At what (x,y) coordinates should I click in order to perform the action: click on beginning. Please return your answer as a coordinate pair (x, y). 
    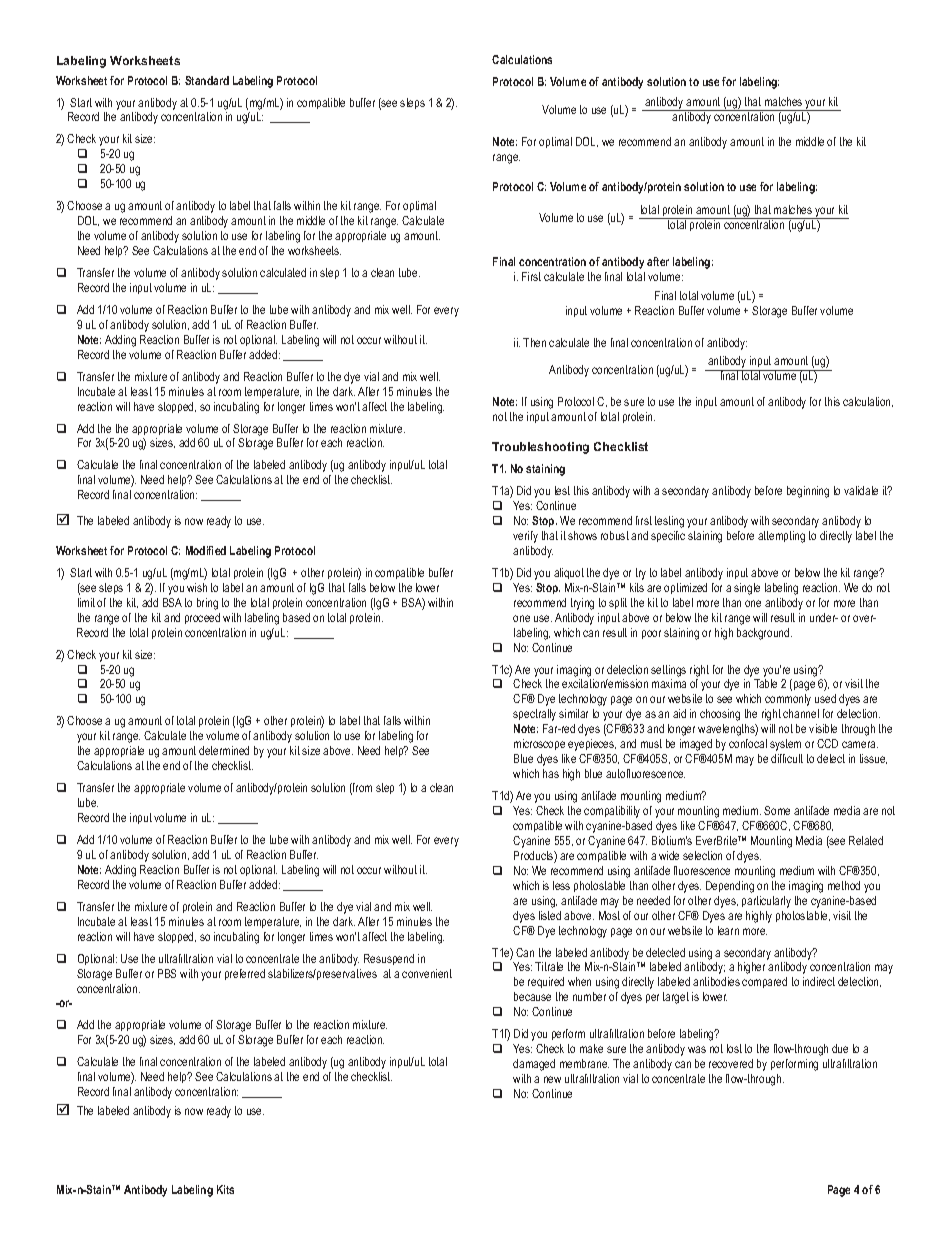
    Looking at the image, I should click on (808, 492).
